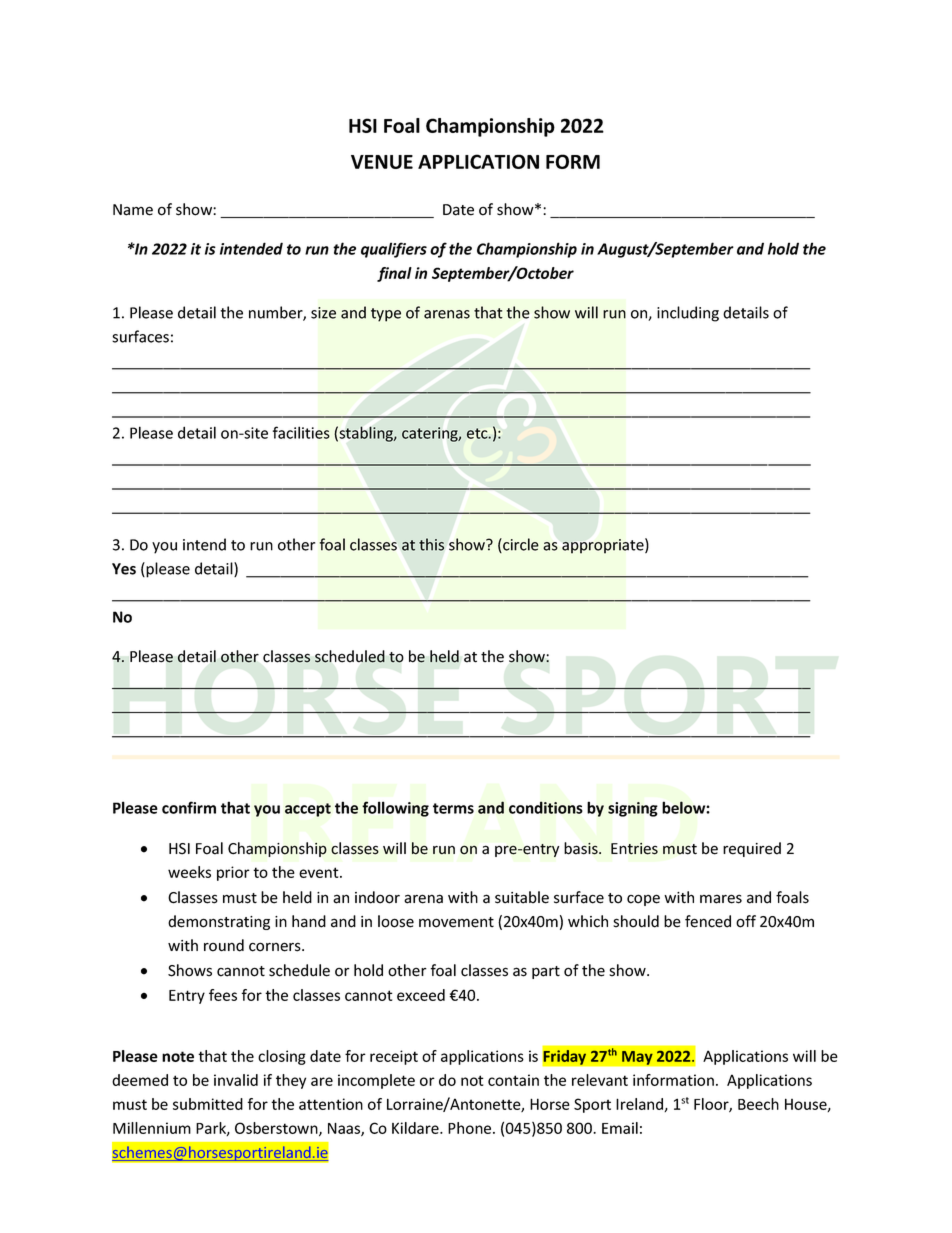  Describe the element at coordinates (453, 808) in the document. I see `terms` at that location.
